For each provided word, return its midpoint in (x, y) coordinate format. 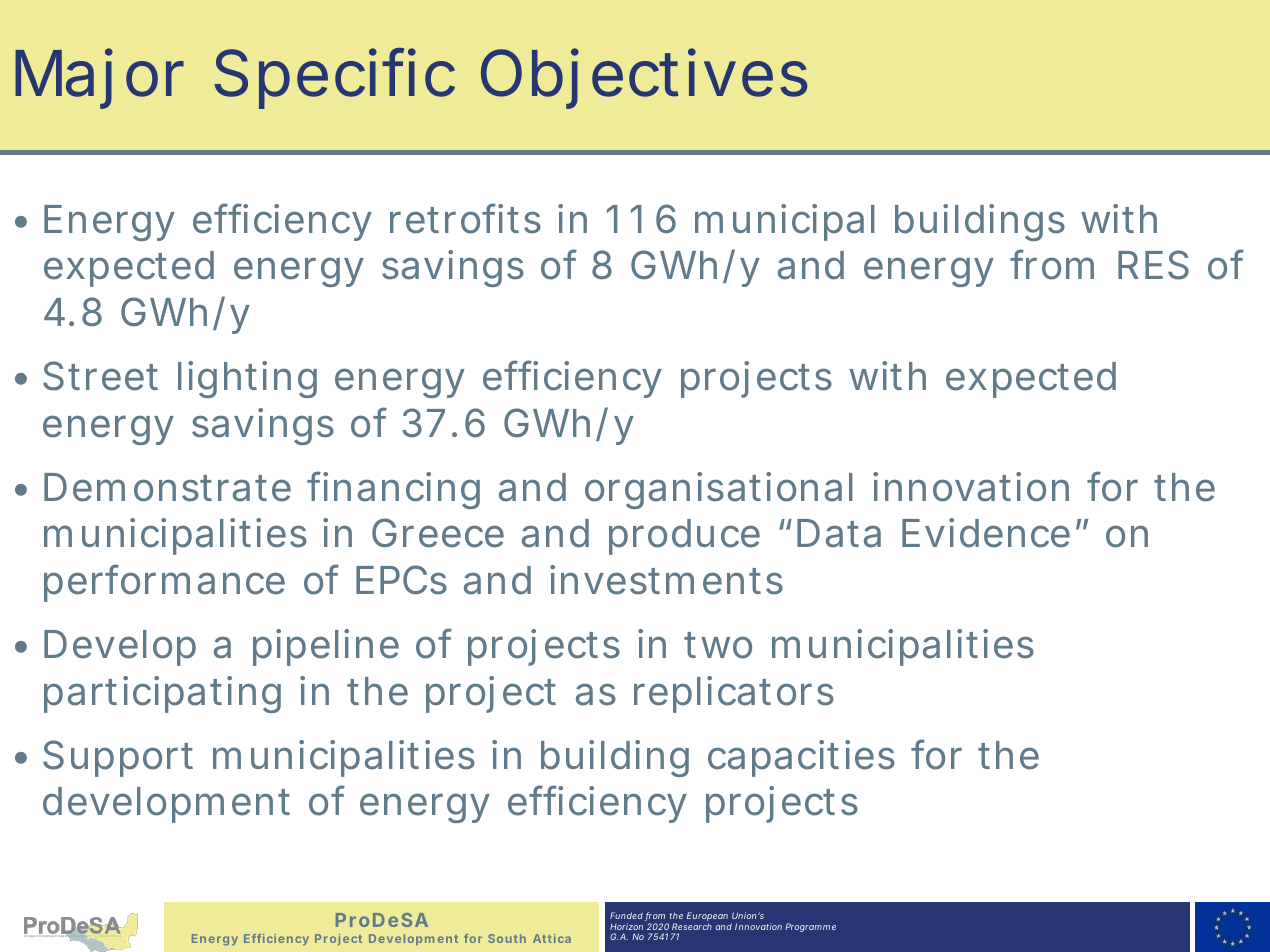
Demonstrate (167, 487)
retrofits (465, 218)
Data (839, 533)
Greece (438, 533)
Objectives (644, 78)
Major (99, 78)
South (507, 938)
